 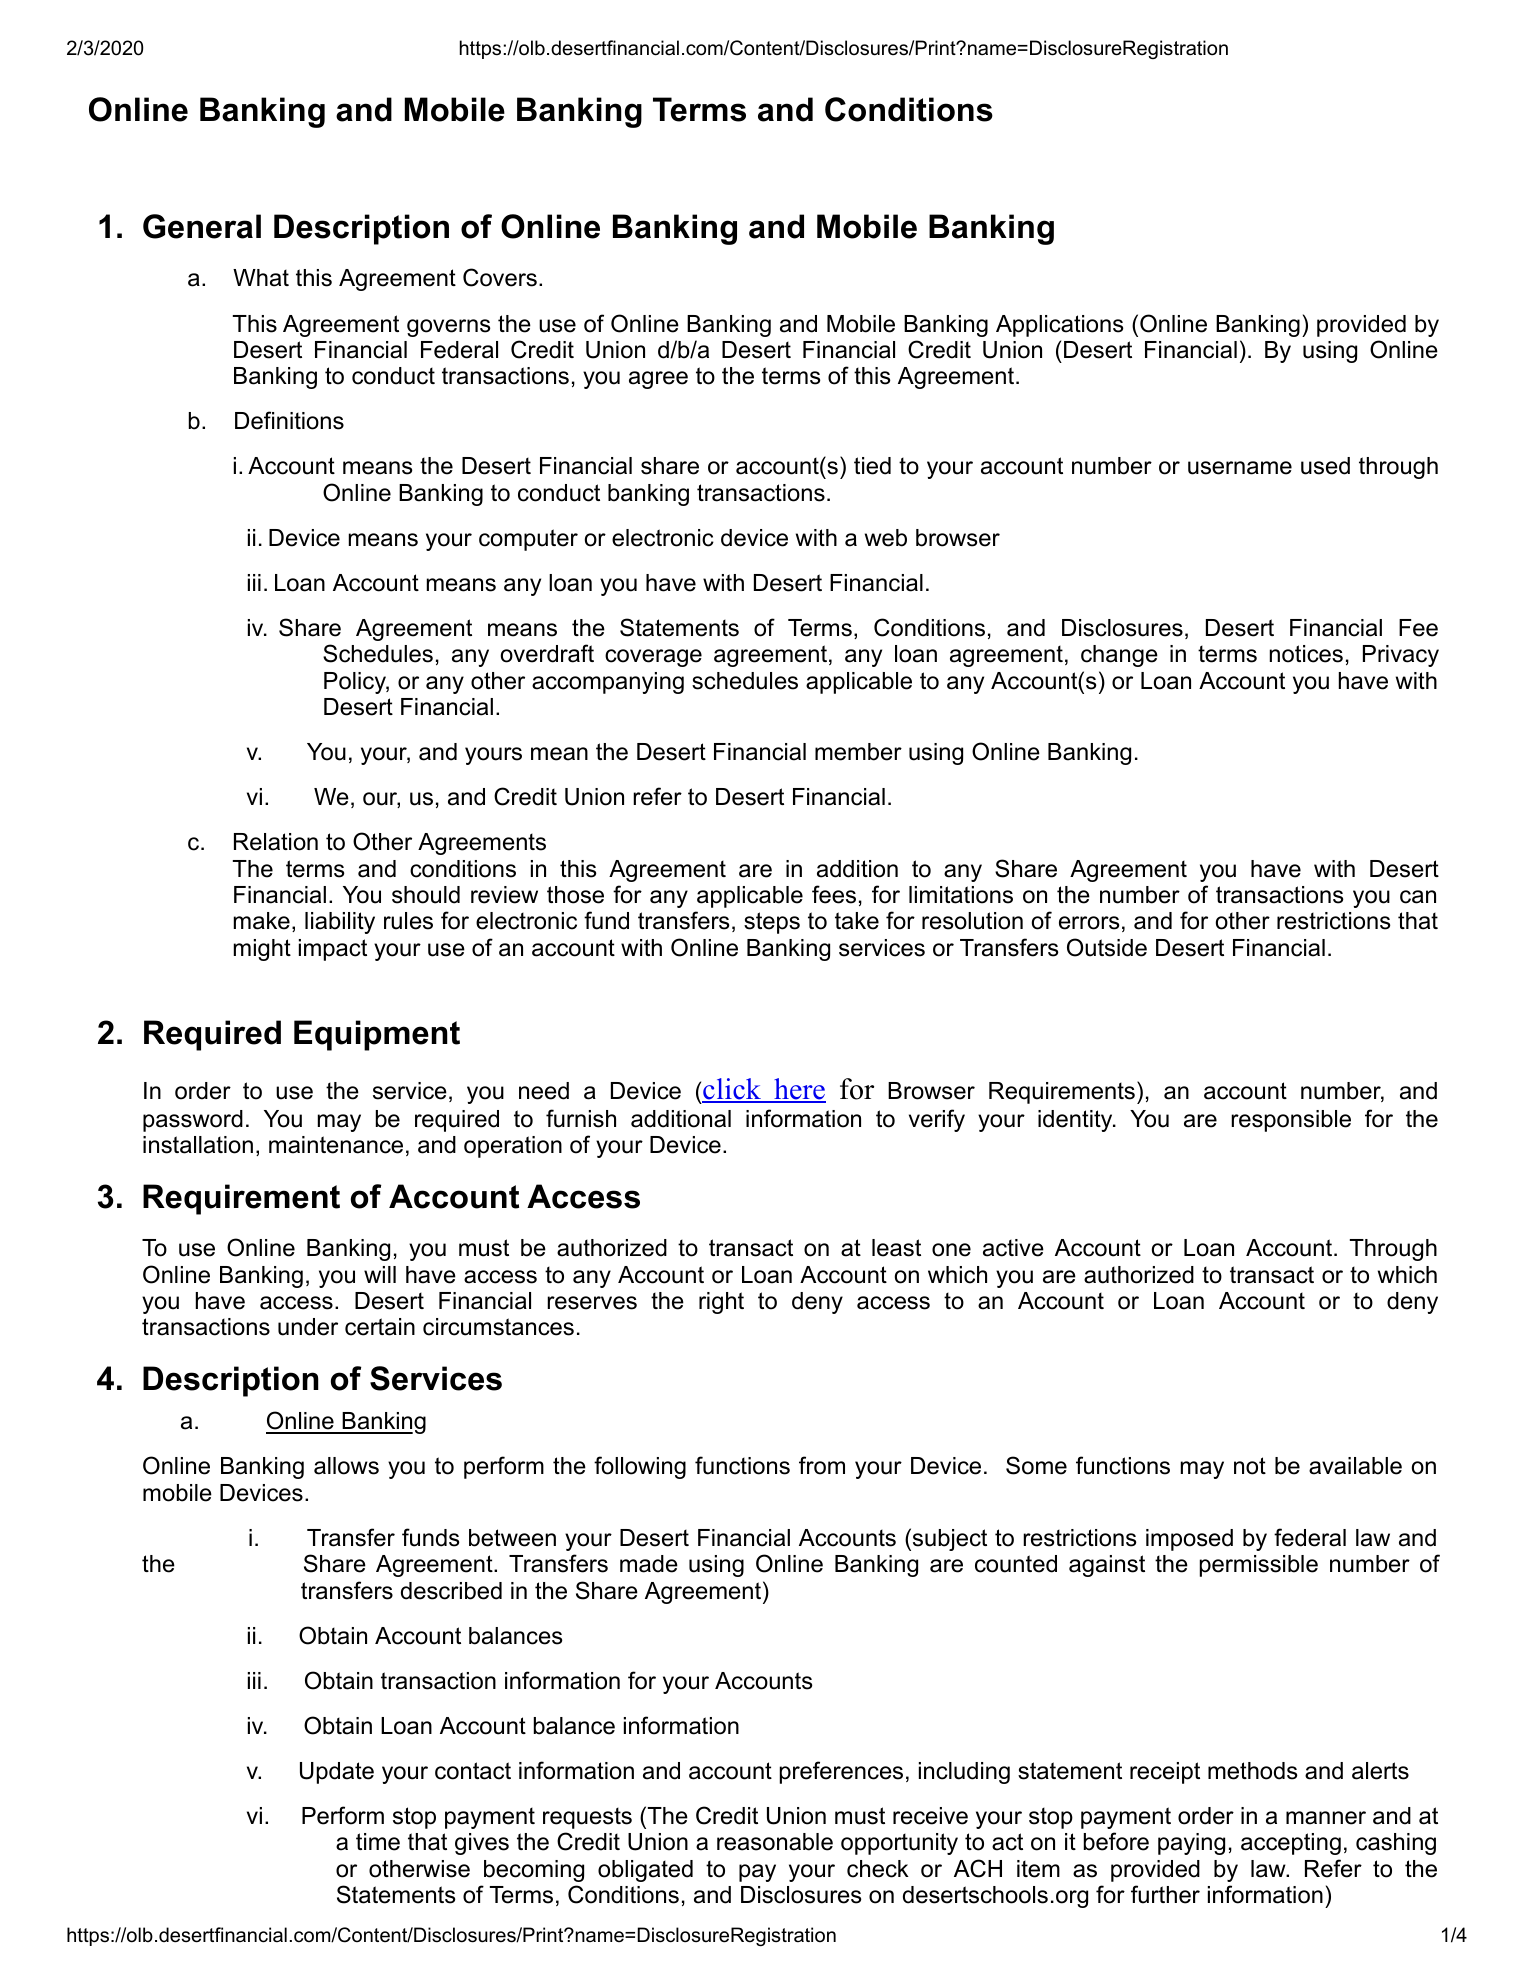 What do you see at coordinates (1418, 897) in the screenshot?
I see `can` at bounding box center [1418, 897].
